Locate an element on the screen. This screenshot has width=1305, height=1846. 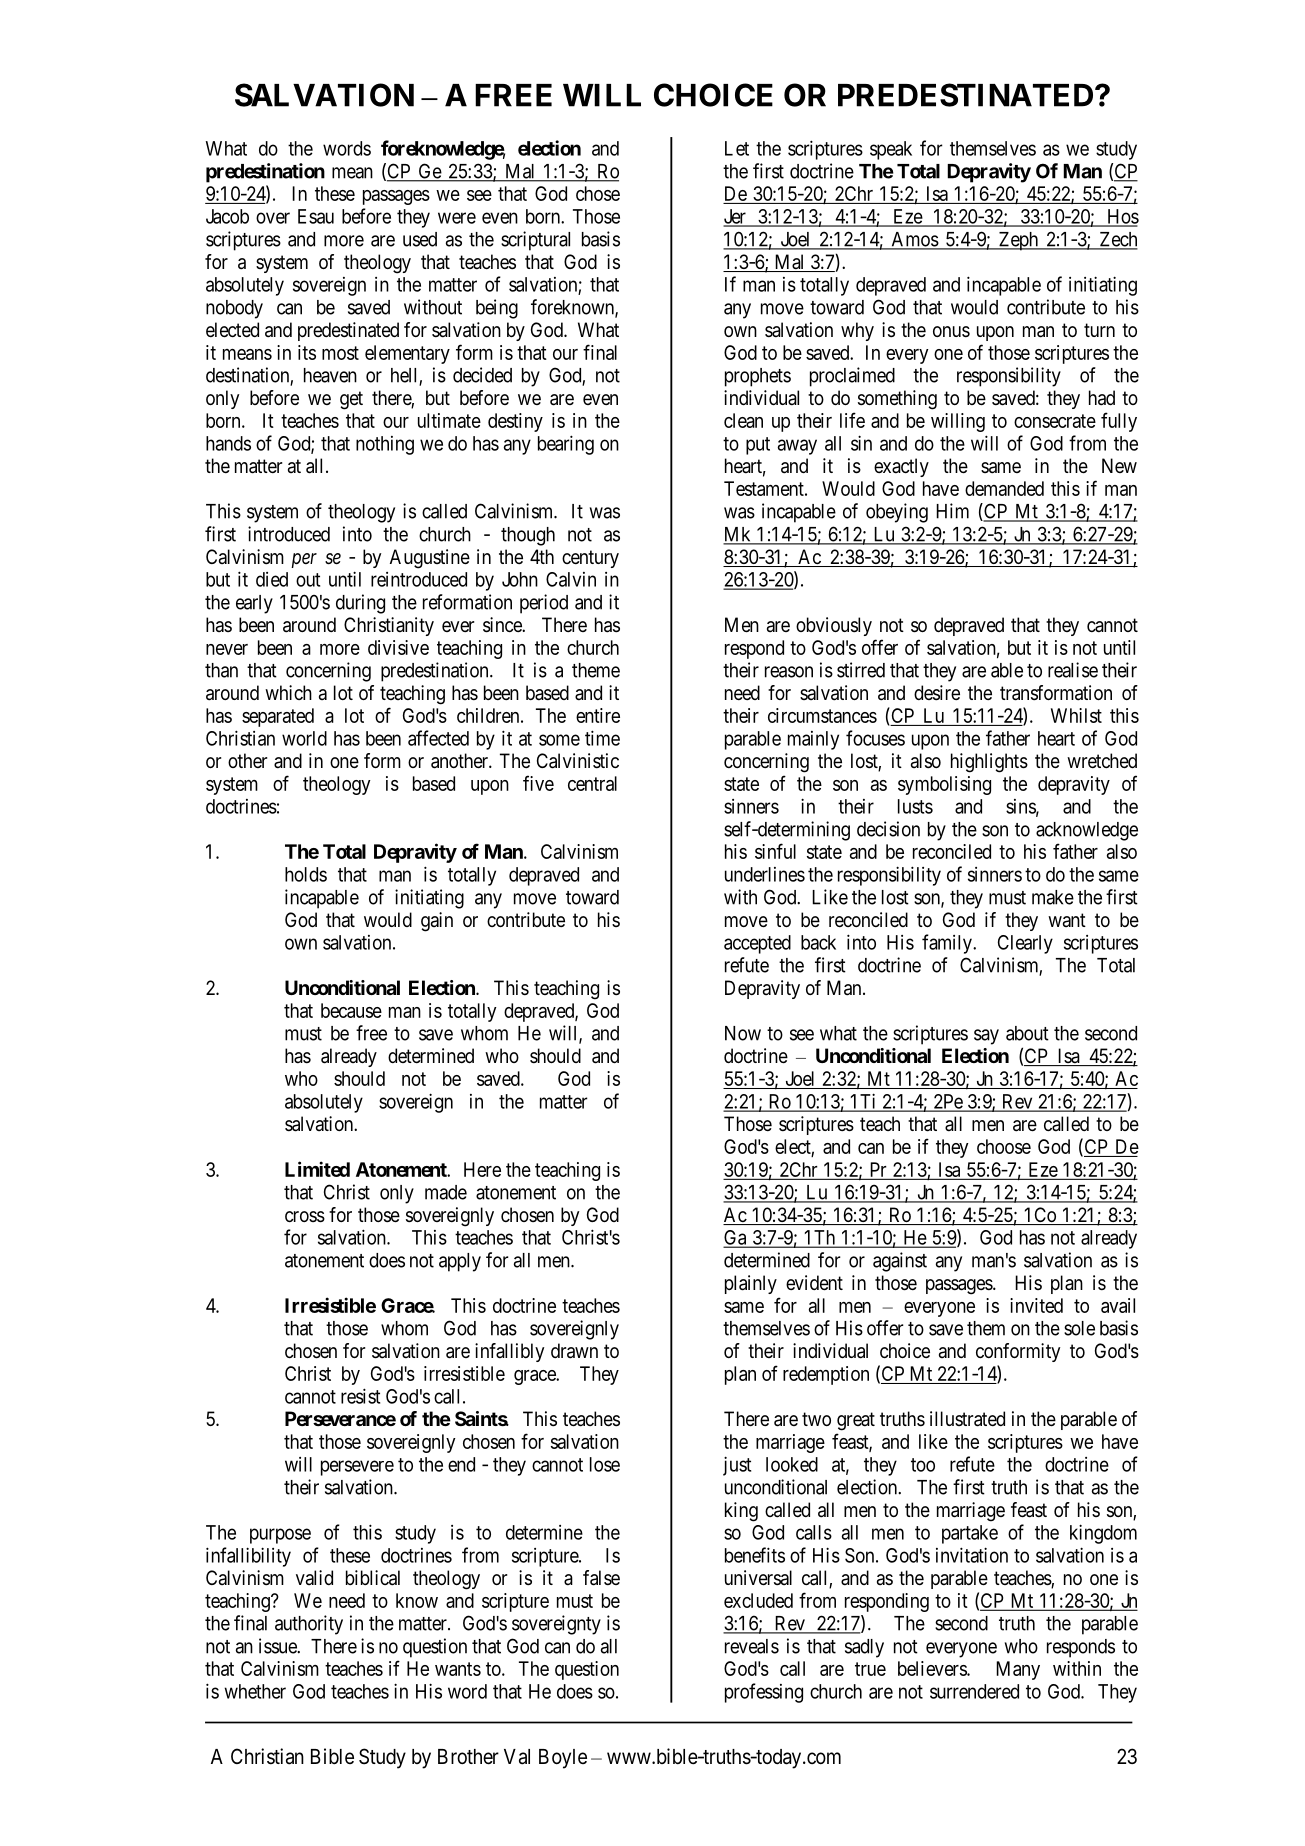
world is located at coordinates (304, 738).
